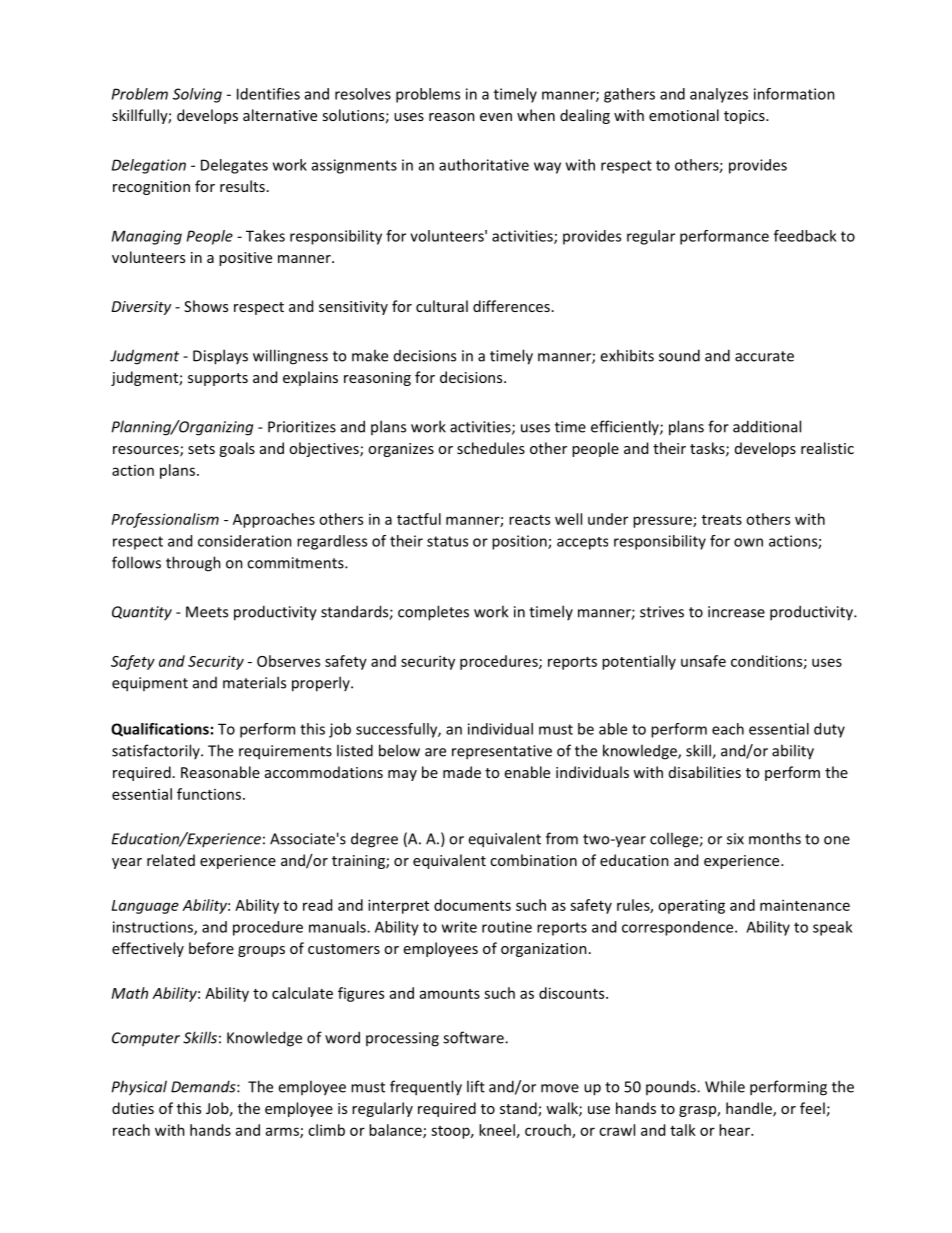  Describe the element at coordinates (496, 117) in the image. I see `even` at that location.
